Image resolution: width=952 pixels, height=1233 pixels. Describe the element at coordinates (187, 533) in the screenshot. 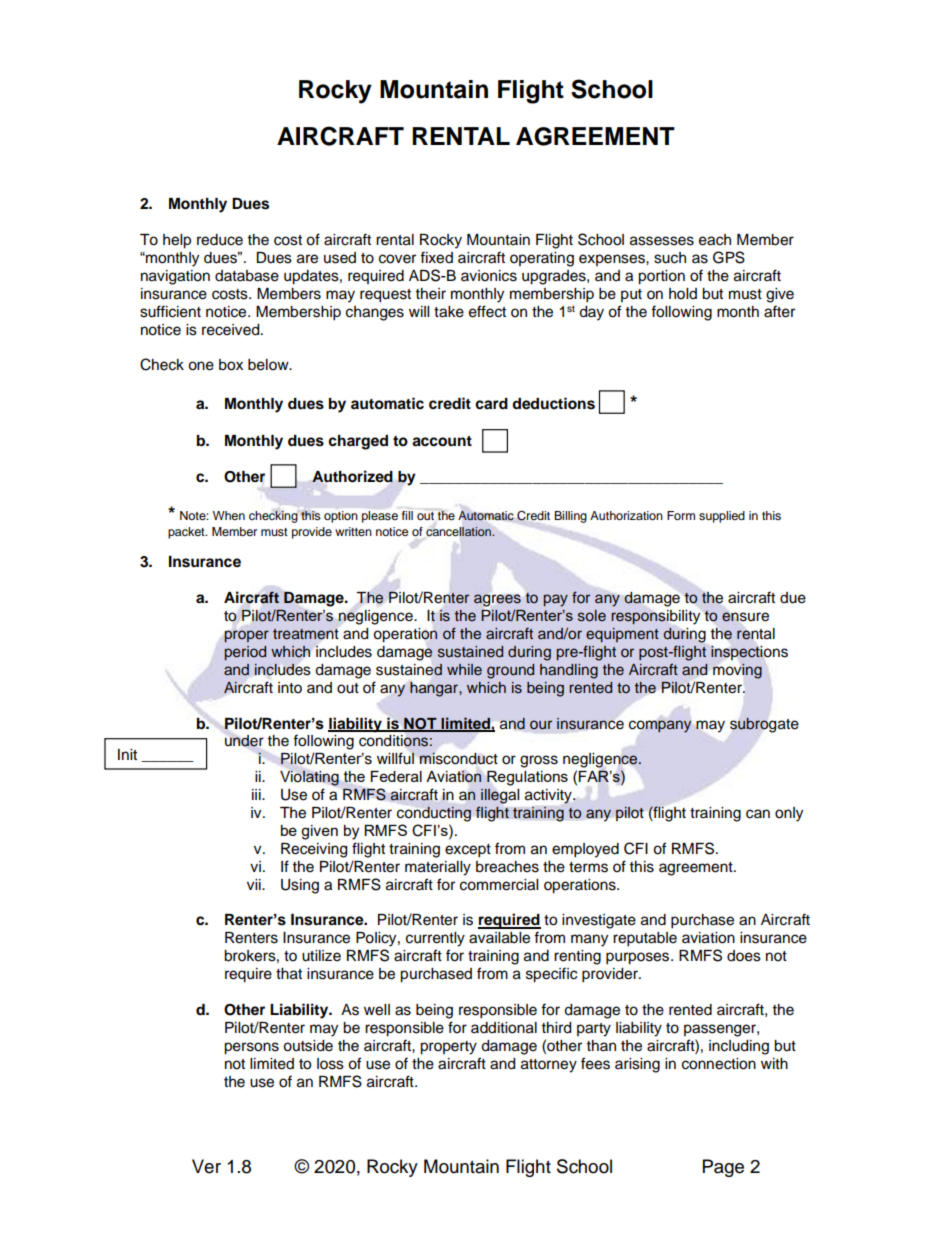

I see `packet` at that location.
